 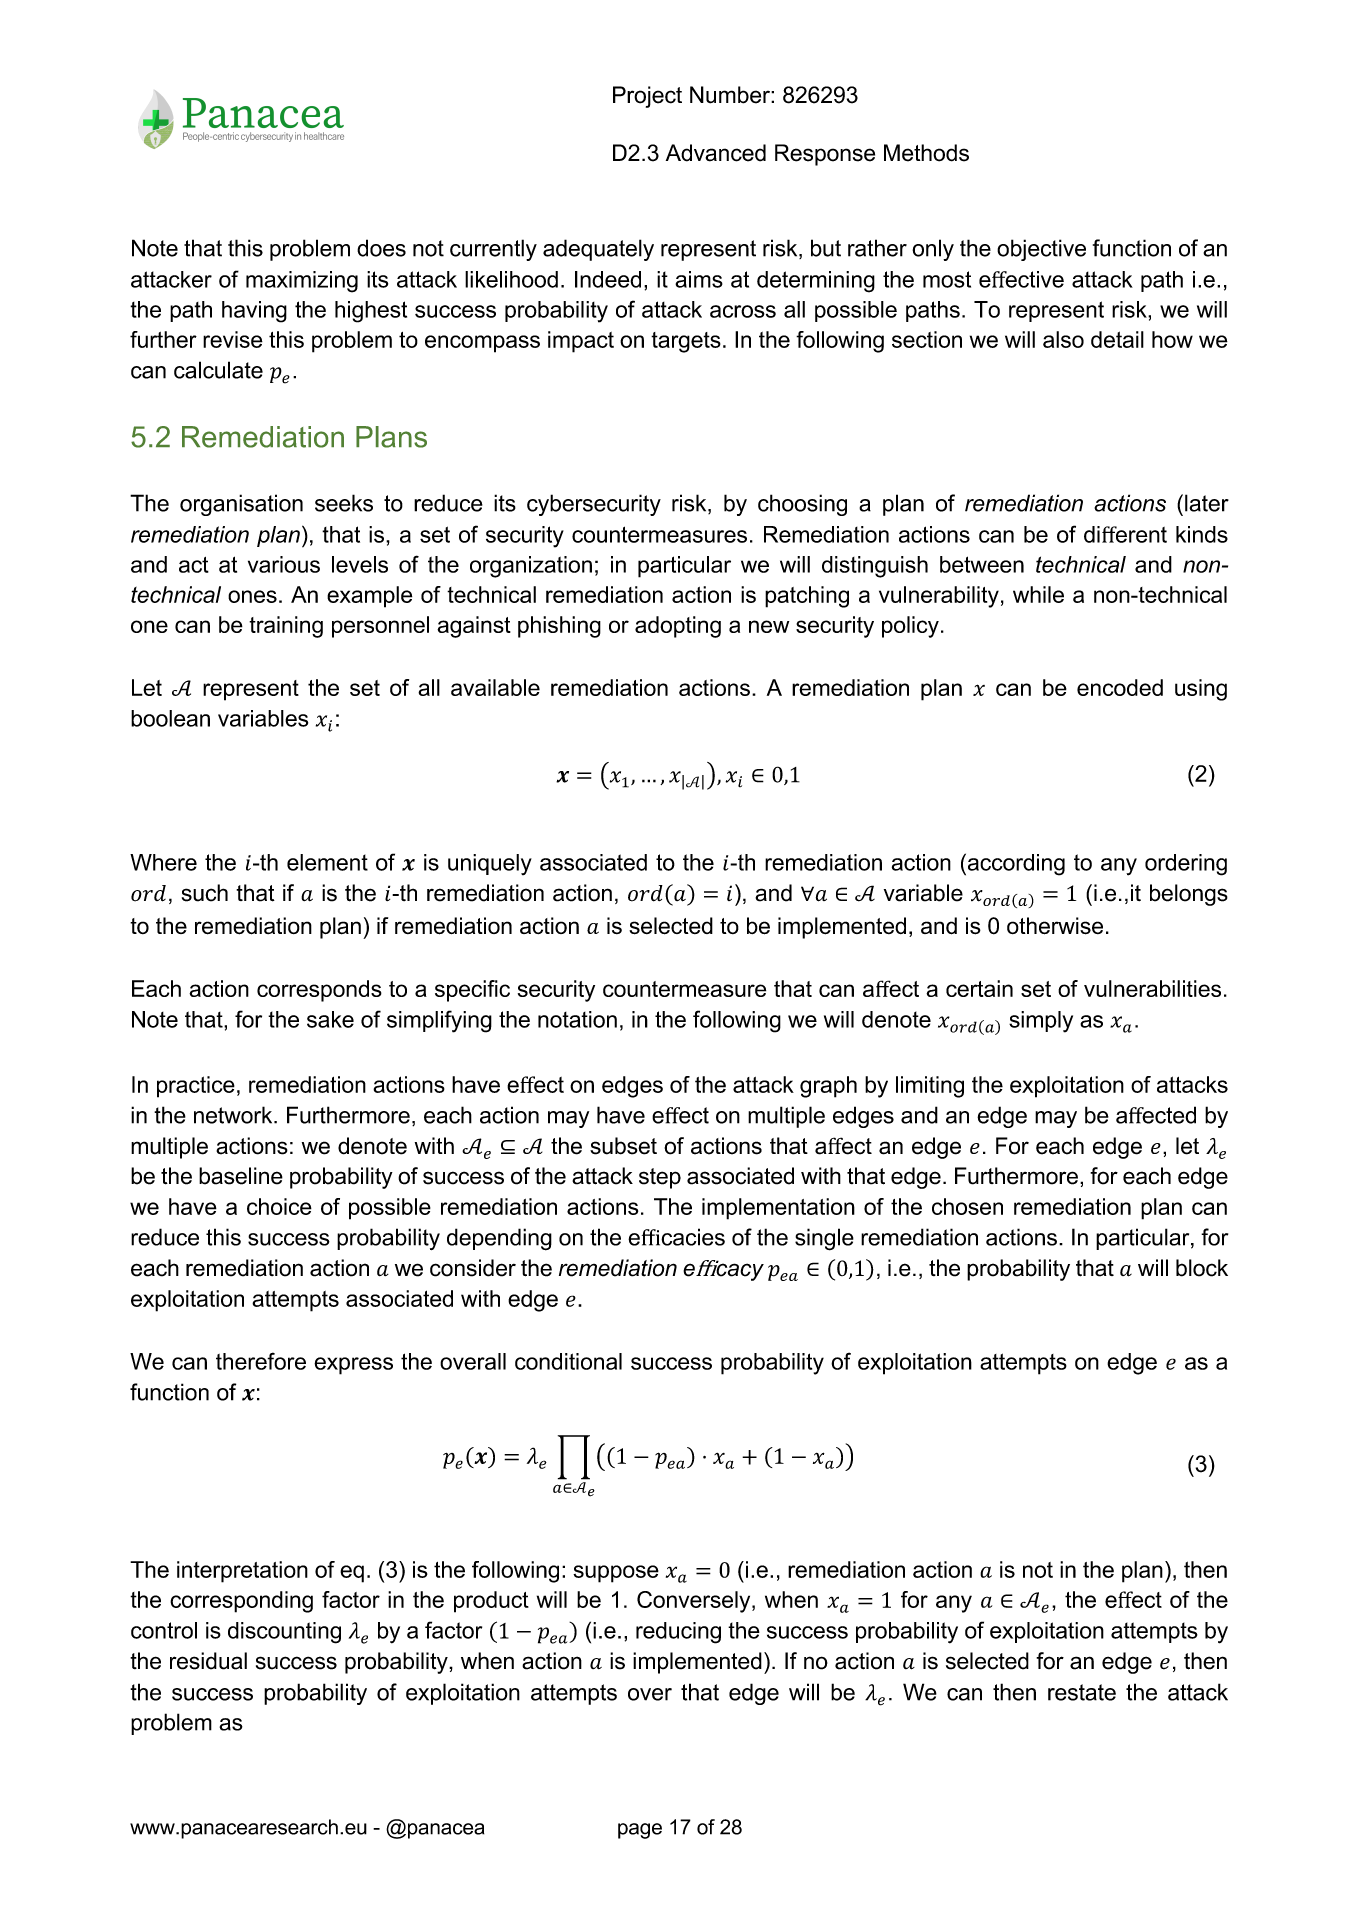 I want to click on does, so click(x=381, y=248).
